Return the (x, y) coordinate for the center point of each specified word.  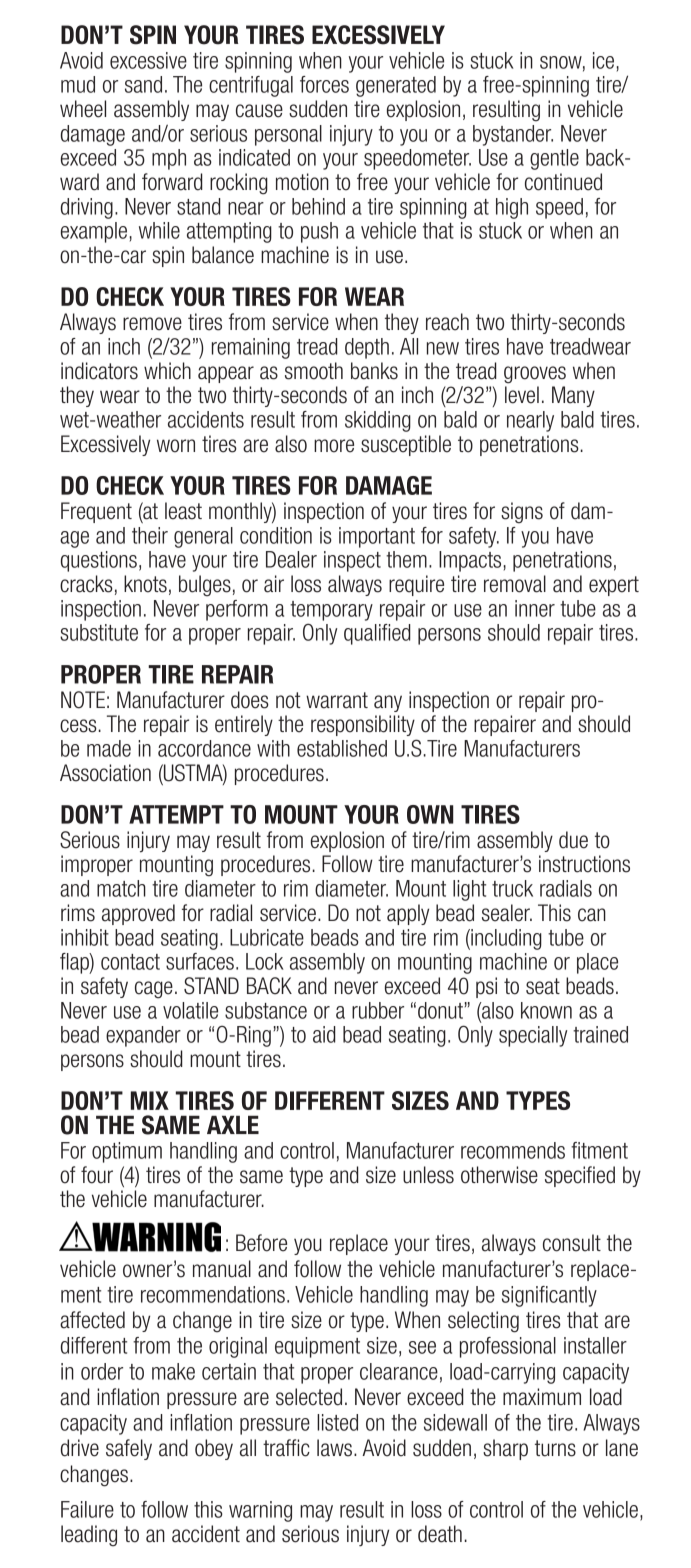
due (573, 840)
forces (324, 84)
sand (143, 84)
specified (580, 1176)
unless (428, 1175)
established (342, 748)
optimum (127, 1152)
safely (129, 1449)
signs (522, 513)
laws (336, 1448)
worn (176, 446)
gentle (554, 159)
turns (555, 1448)
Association (105, 773)
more (334, 446)
